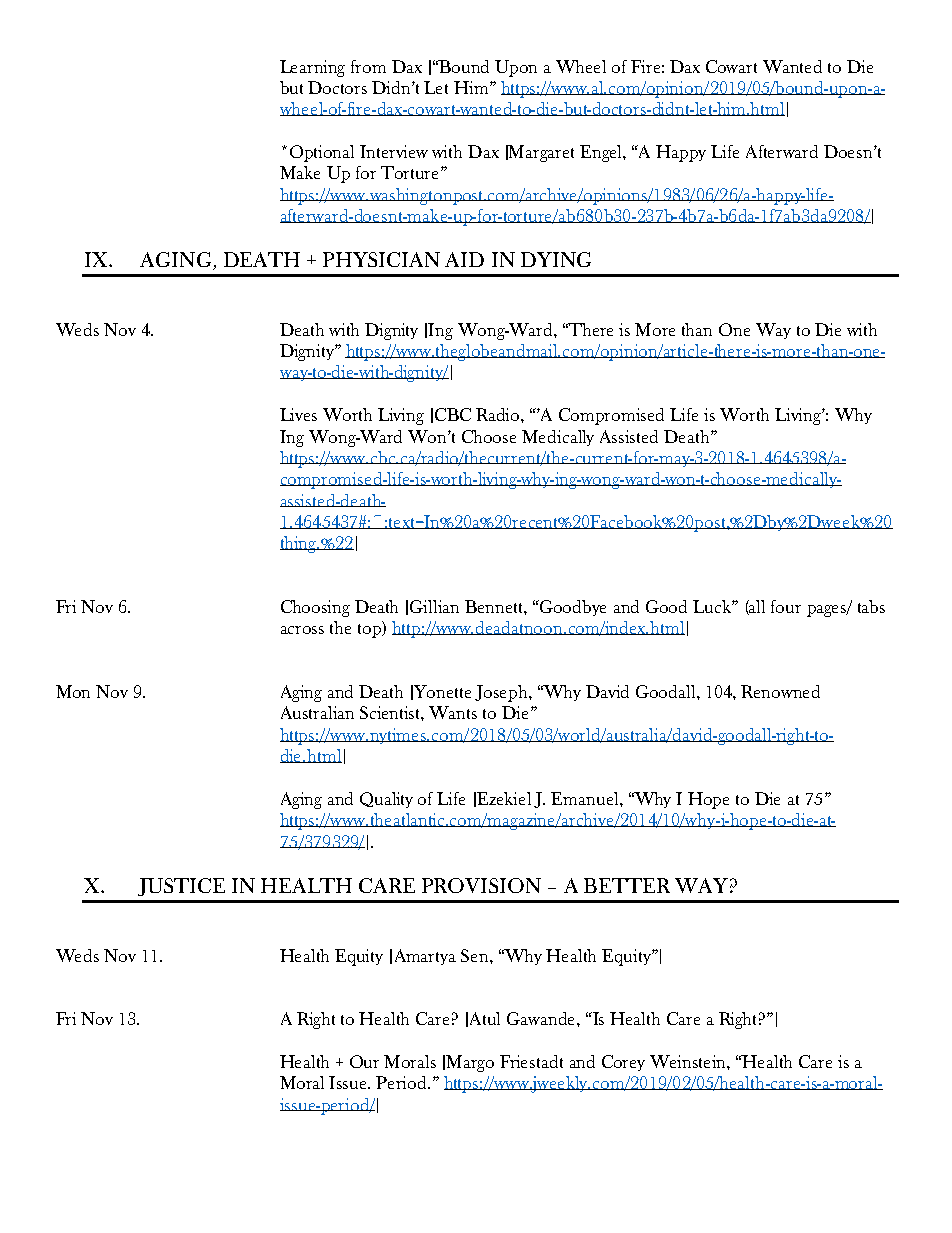 The width and height of the image is (952, 1233). What do you see at coordinates (496, 607) in the image?
I see `Bennett` at bounding box center [496, 607].
